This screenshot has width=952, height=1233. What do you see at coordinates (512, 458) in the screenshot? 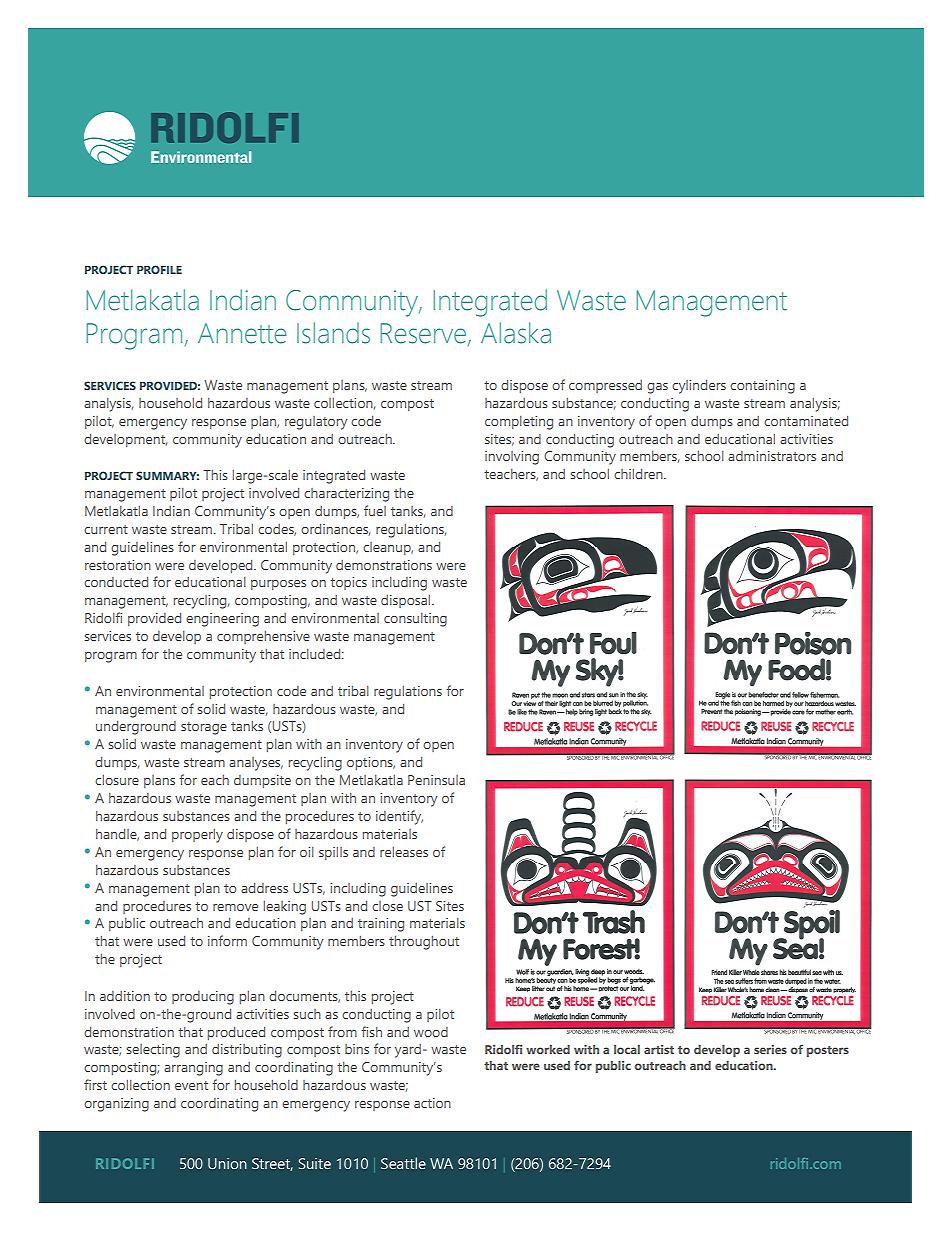
I see `involving` at bounding box center [512, 458].
